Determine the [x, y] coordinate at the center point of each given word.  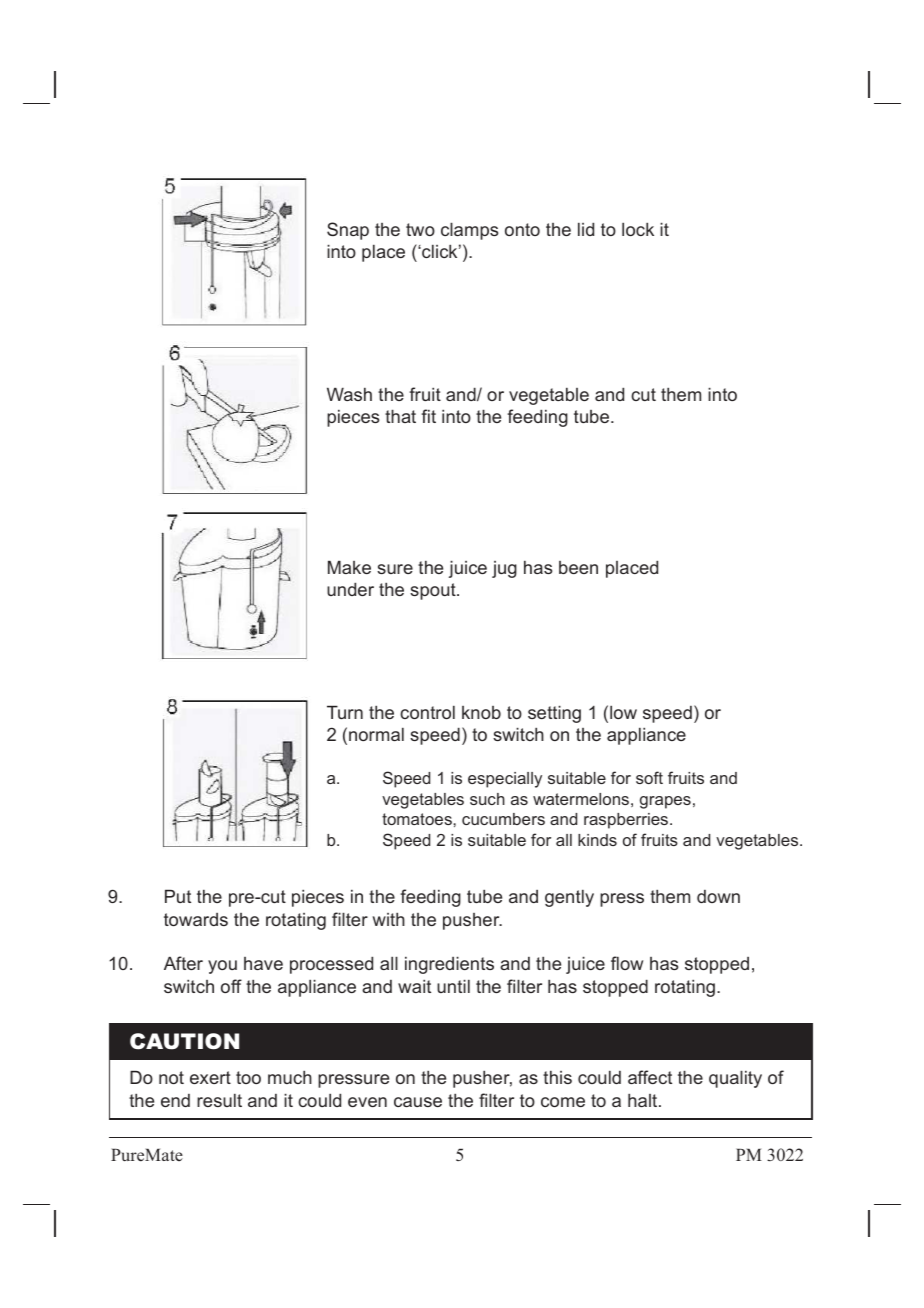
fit [428, 416]
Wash [349, 394]
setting [554, 714]
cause [418, 1102]
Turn [345, 712]
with [389, 919]
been [578, 567]
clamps [469, 231]
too [248, 1077]
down [718, 896]
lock [638, 229]
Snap [348, 231]
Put [178, 896]
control [427, 712]
